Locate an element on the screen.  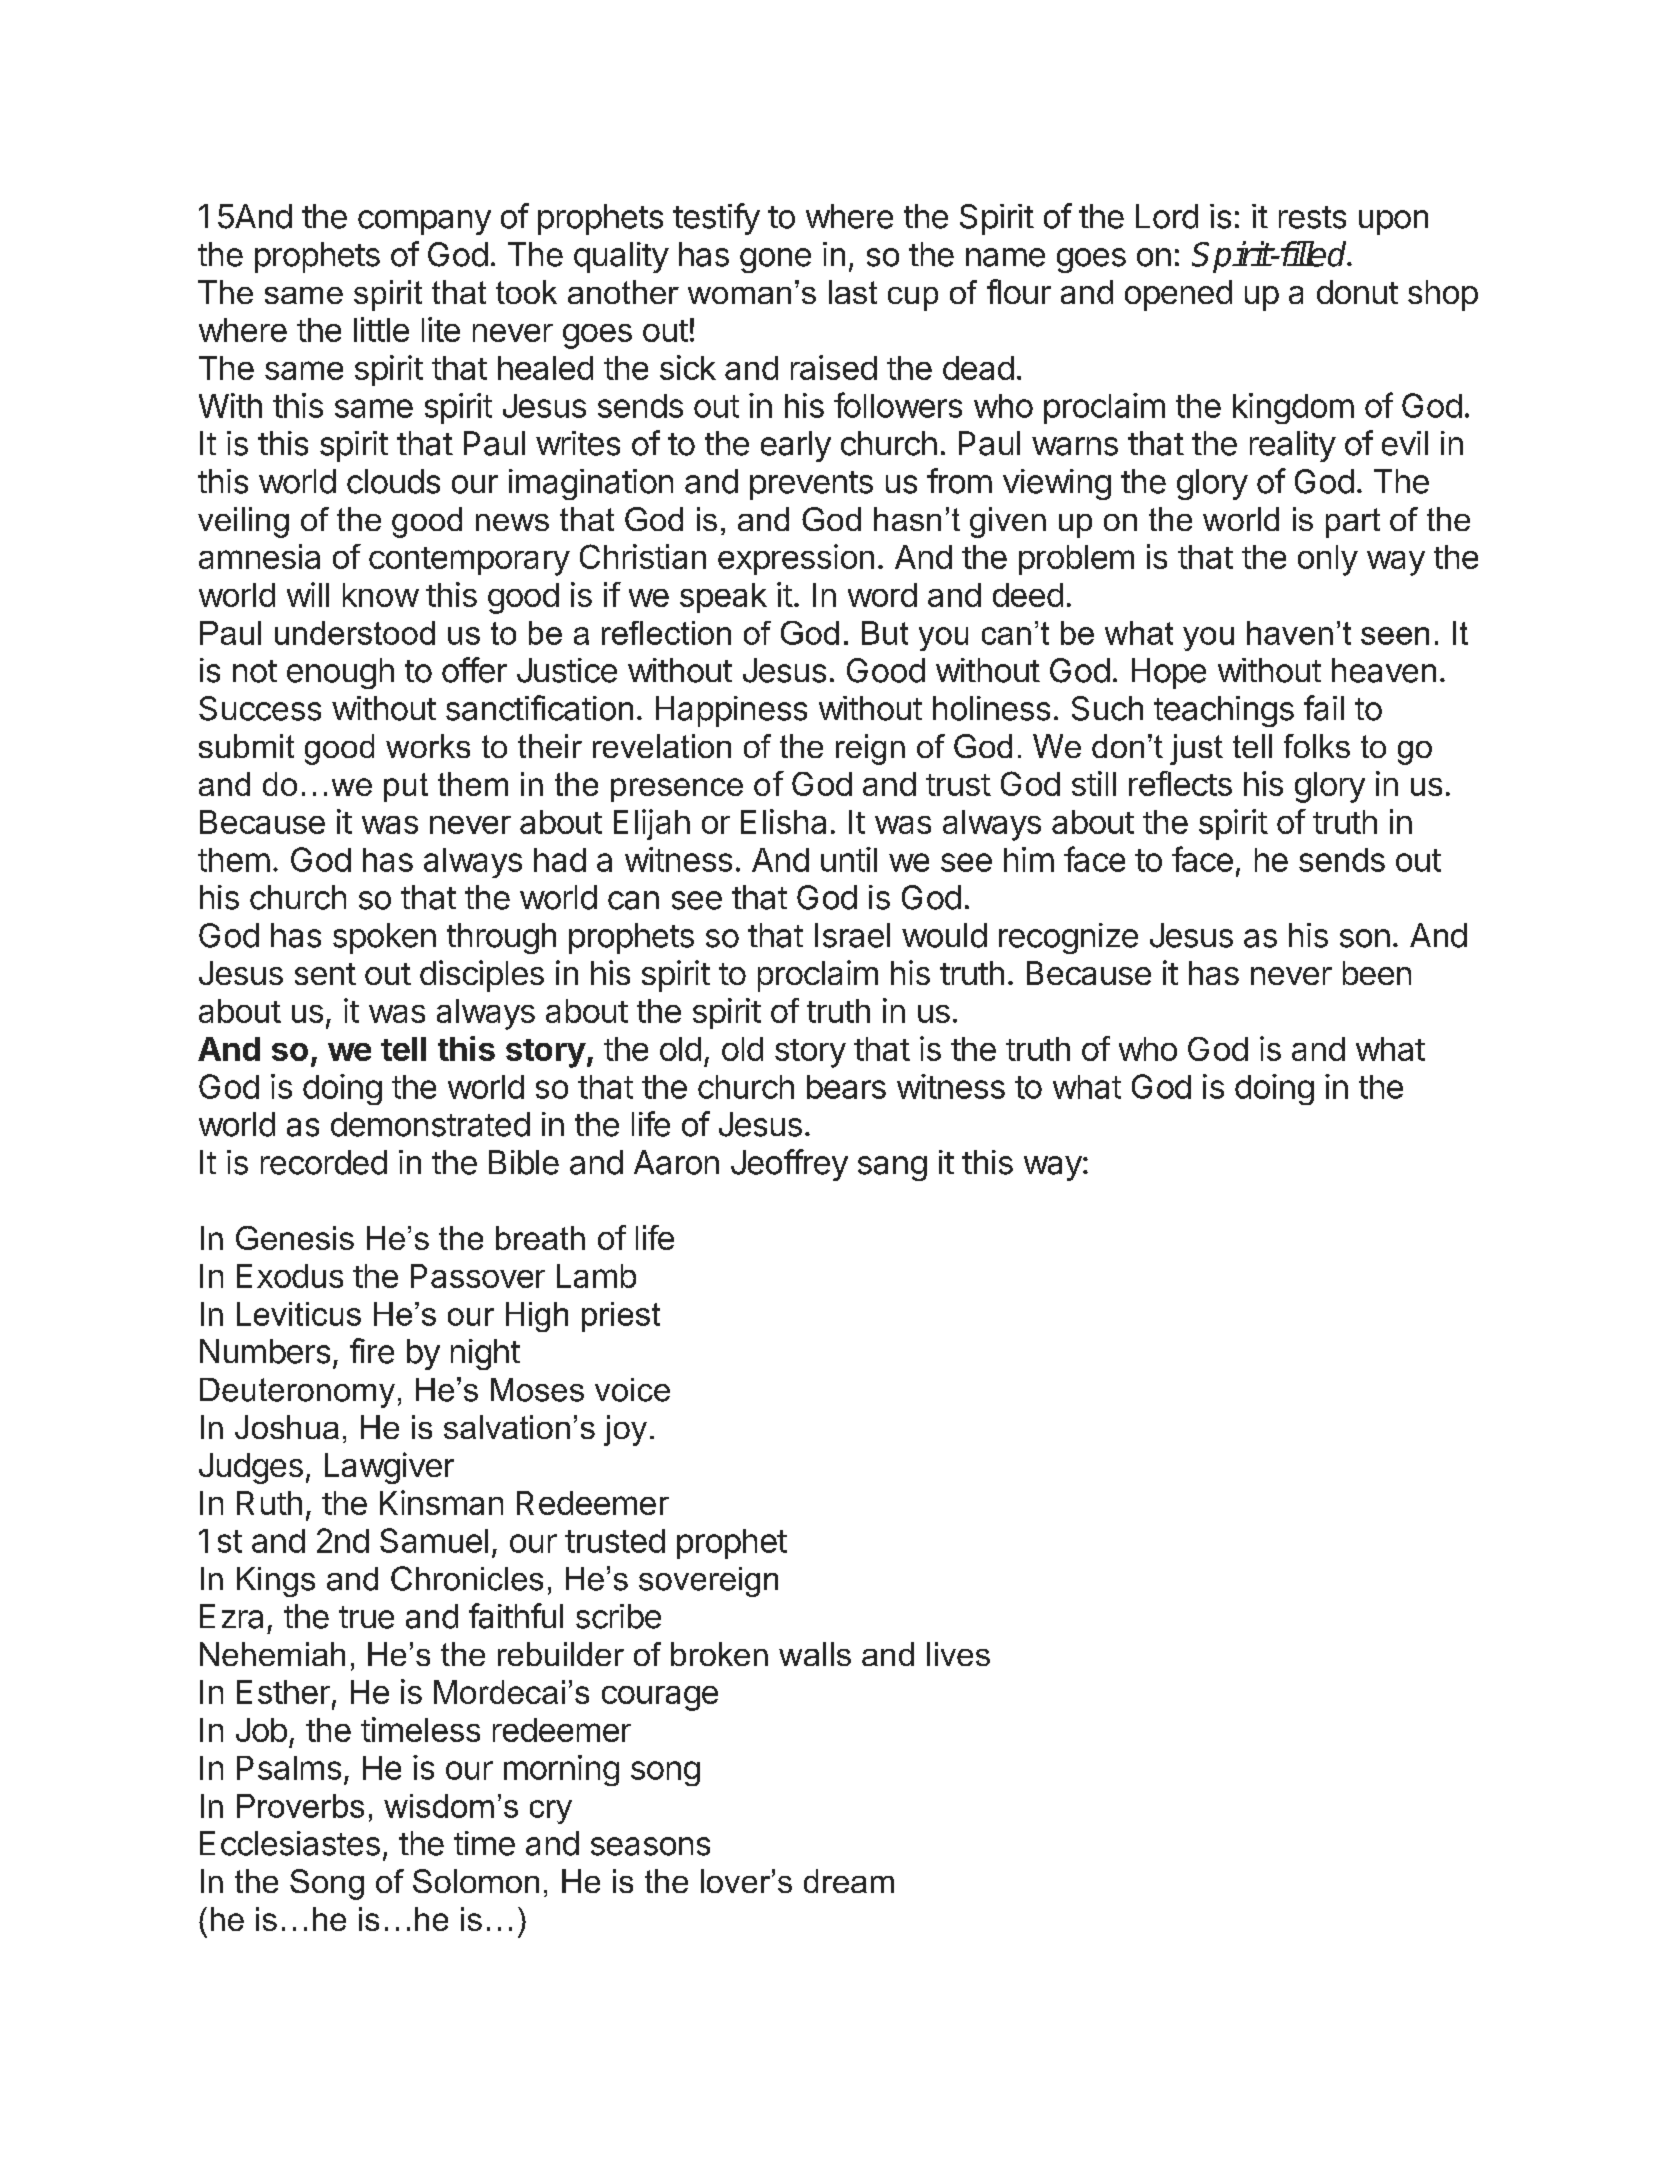
bears is located at coordinates (846, 1087).
